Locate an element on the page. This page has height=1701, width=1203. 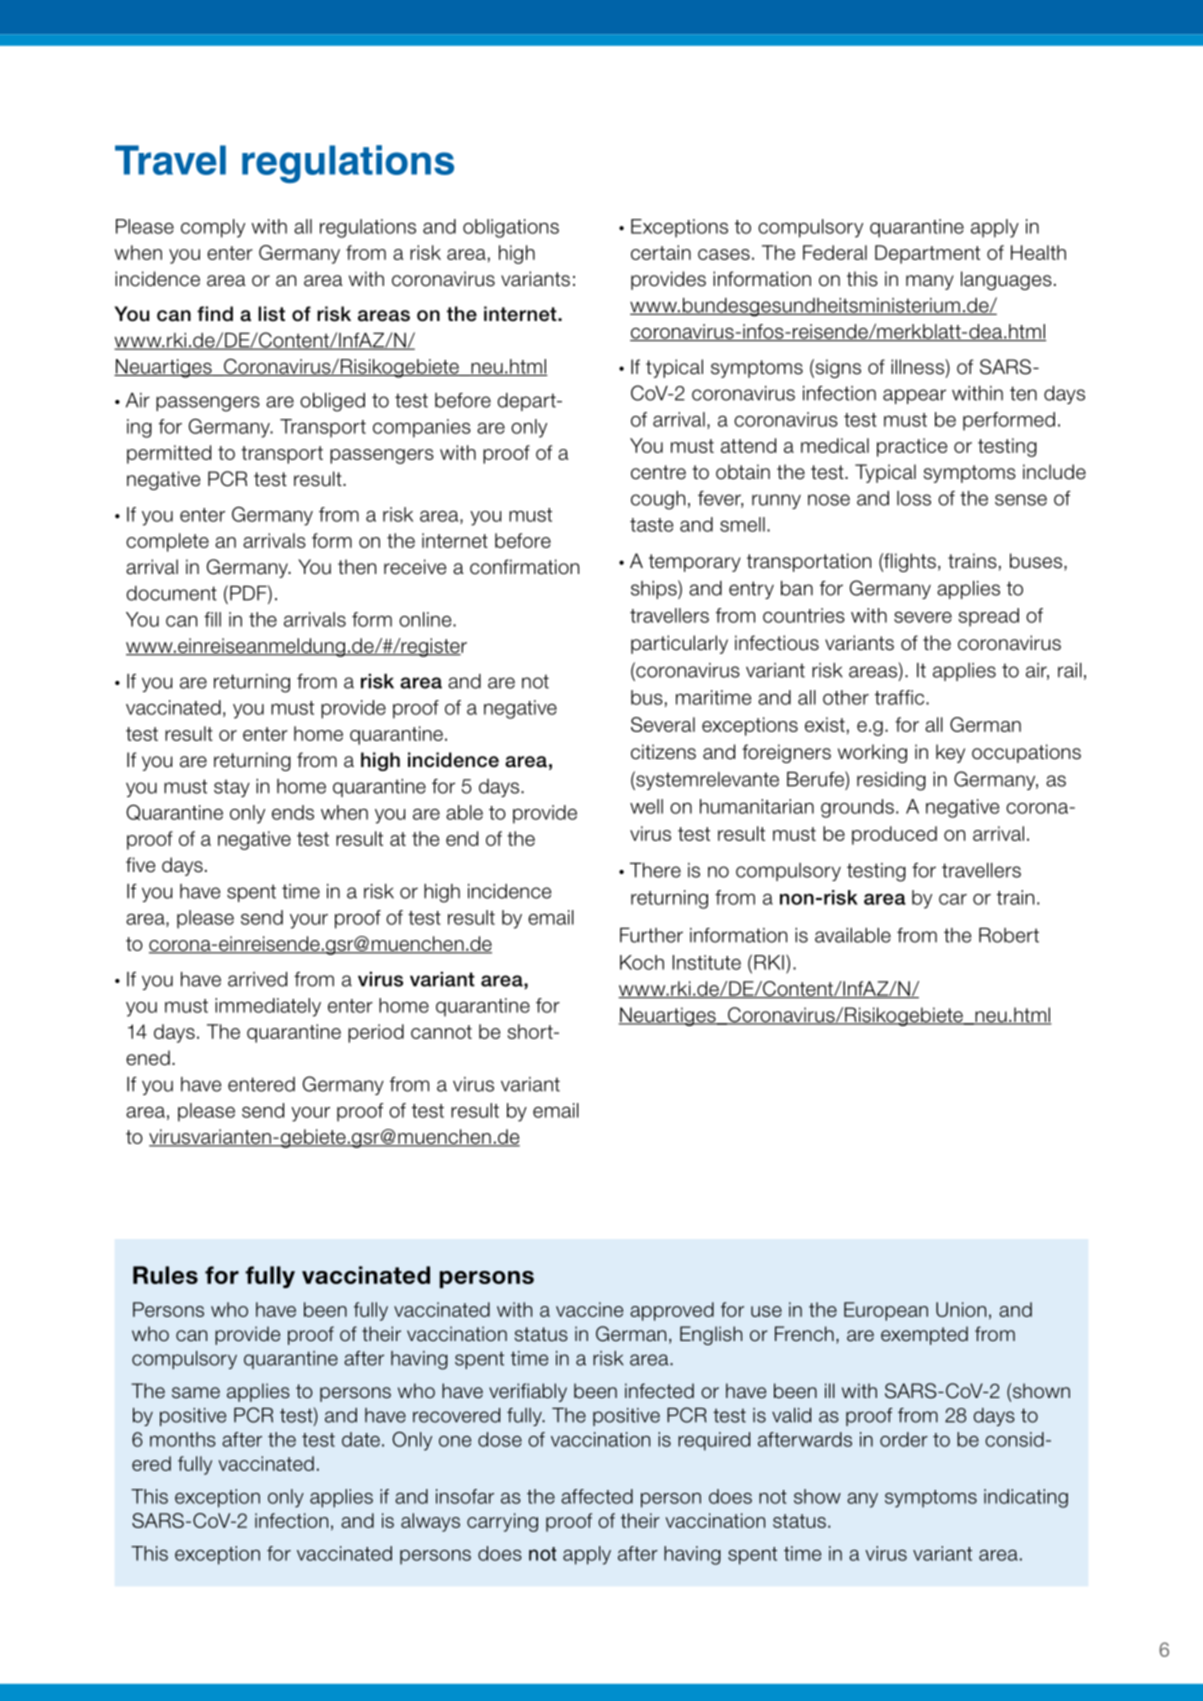
particularly is located at coordinates (679, 644).
